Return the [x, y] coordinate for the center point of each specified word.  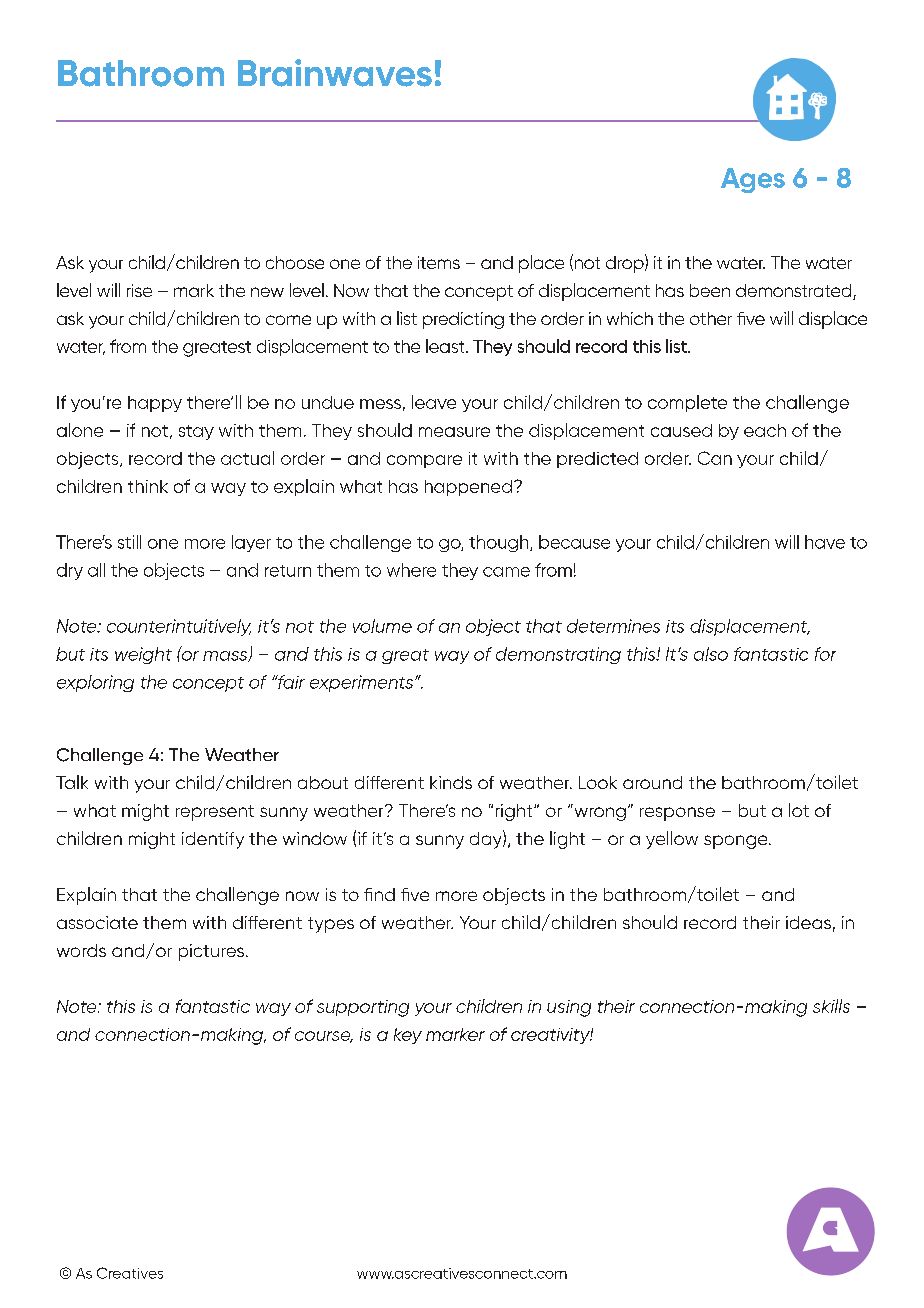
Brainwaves [335, 73]
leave [434, 402]
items [439, 262]
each [765, 430]
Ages [753, 180]
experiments [363, 683]
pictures [211, 952]
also [711, 654]
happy [155, 404]
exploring [95, 683]
